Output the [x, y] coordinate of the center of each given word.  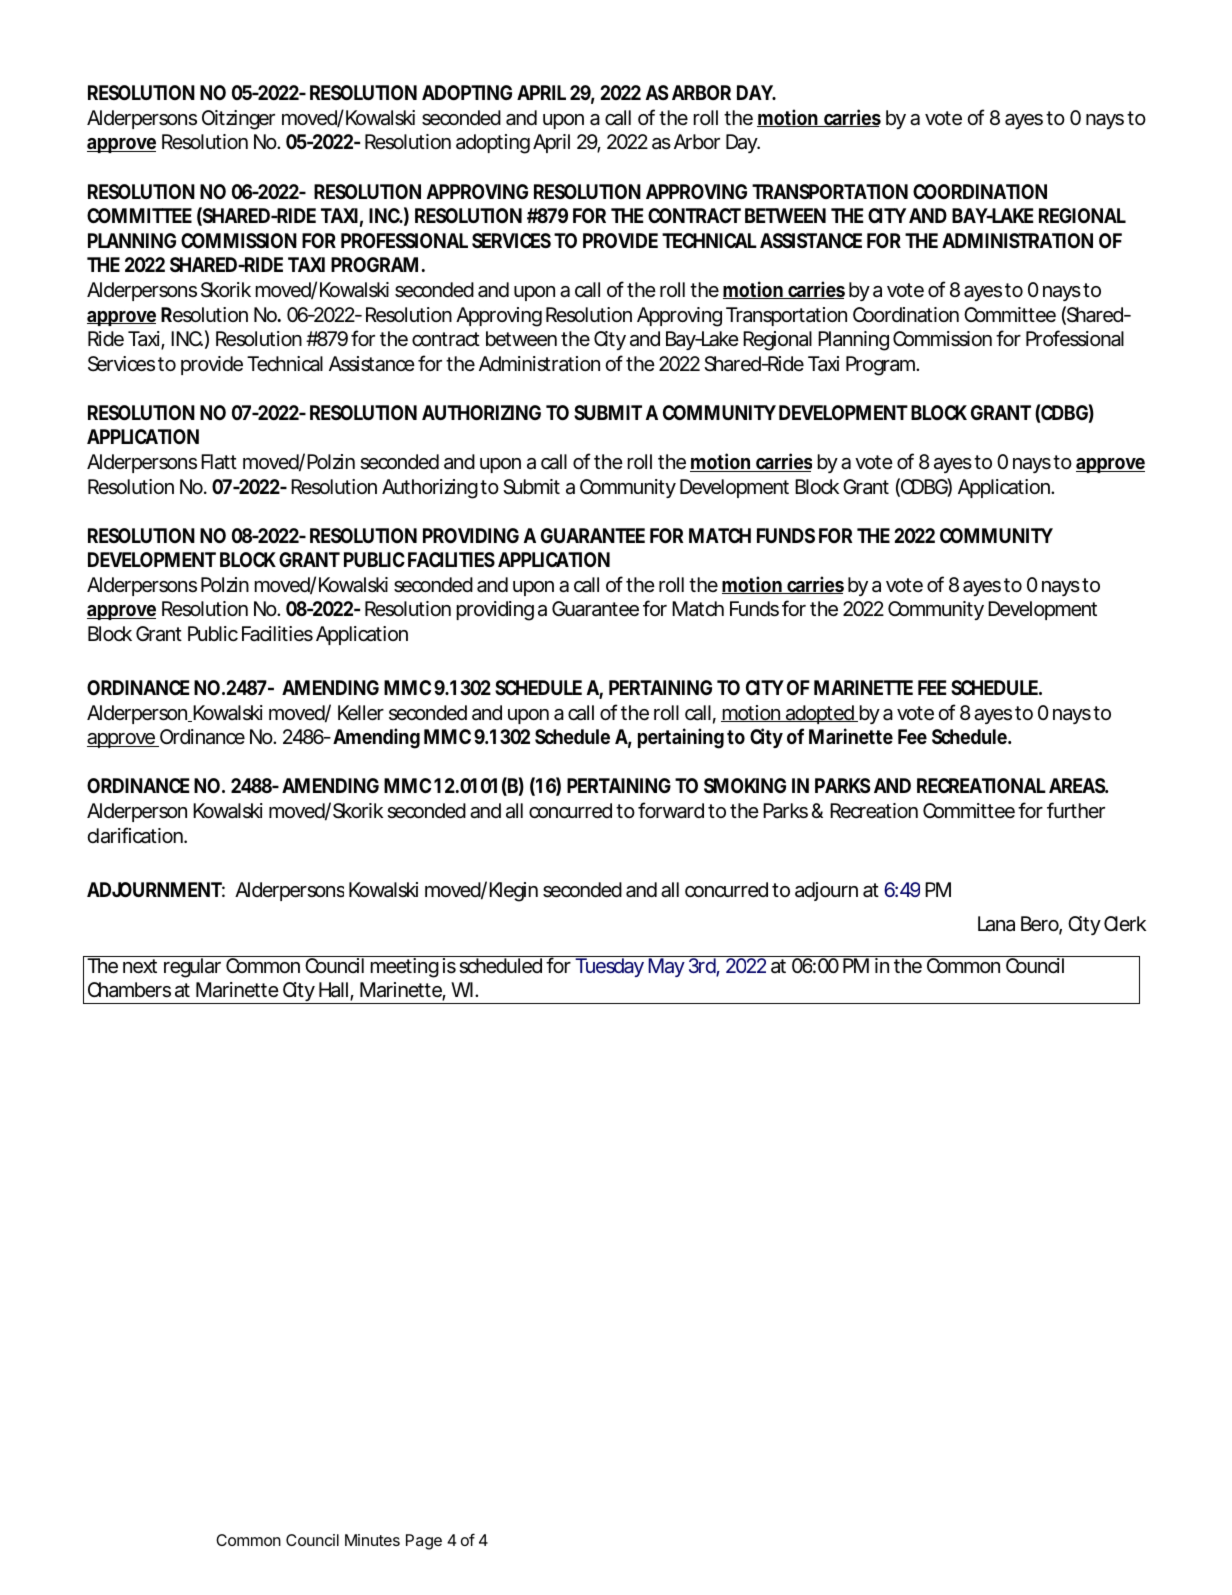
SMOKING [745, 785]
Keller [361, 713]
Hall [335, 991]
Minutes [372, 1540]
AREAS [1077, 785]
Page [424, 1542]
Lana [996, 924]
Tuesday [609, 967]
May [667, 967]
